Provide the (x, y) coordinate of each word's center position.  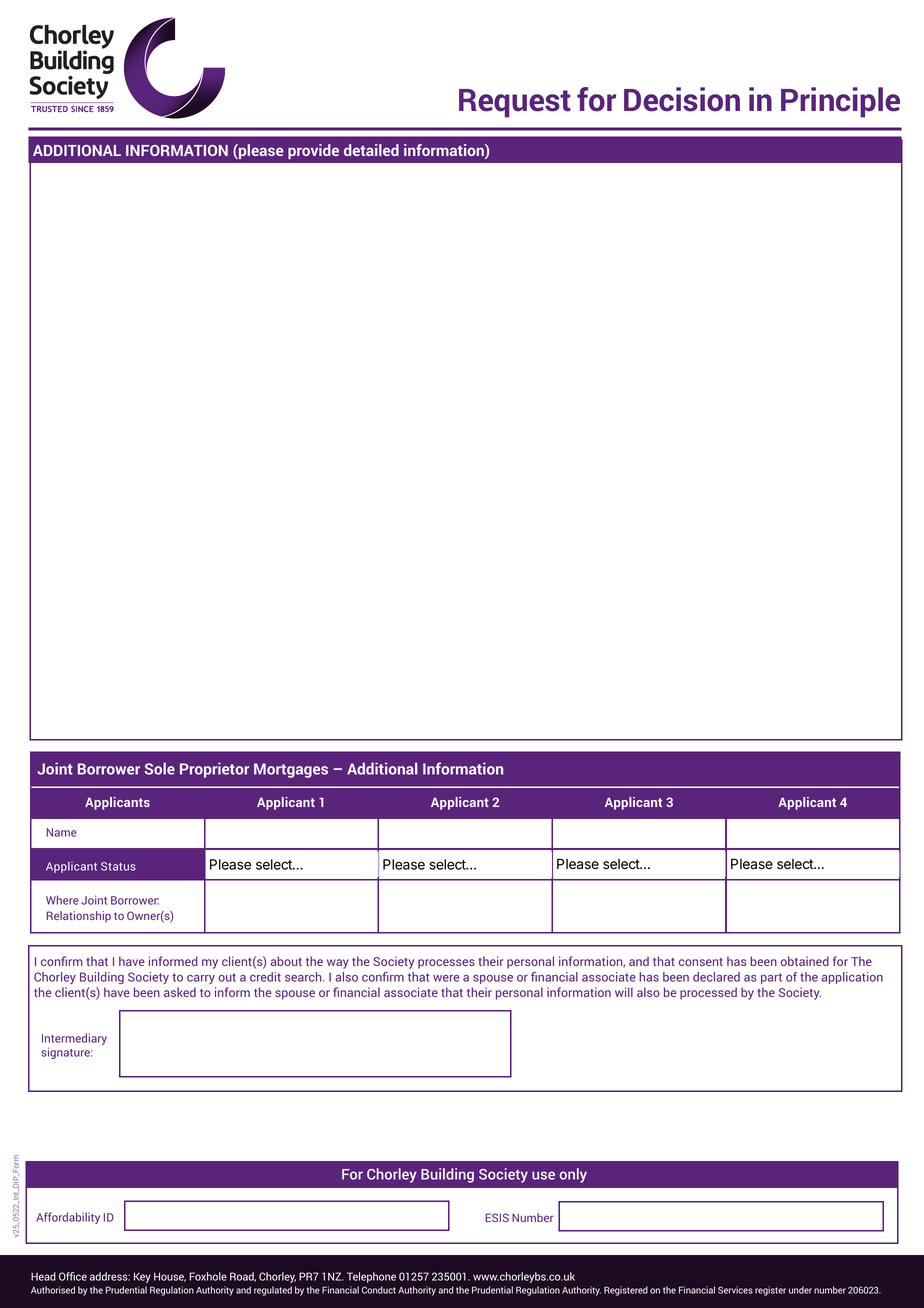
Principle (840, 102)
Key (142, 1277)
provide (313, 151)
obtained (805, 961)
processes (446, 964)
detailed (371, 150)
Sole (160, 768)
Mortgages (291, 770)
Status (118, 866)
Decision (682, 99)
